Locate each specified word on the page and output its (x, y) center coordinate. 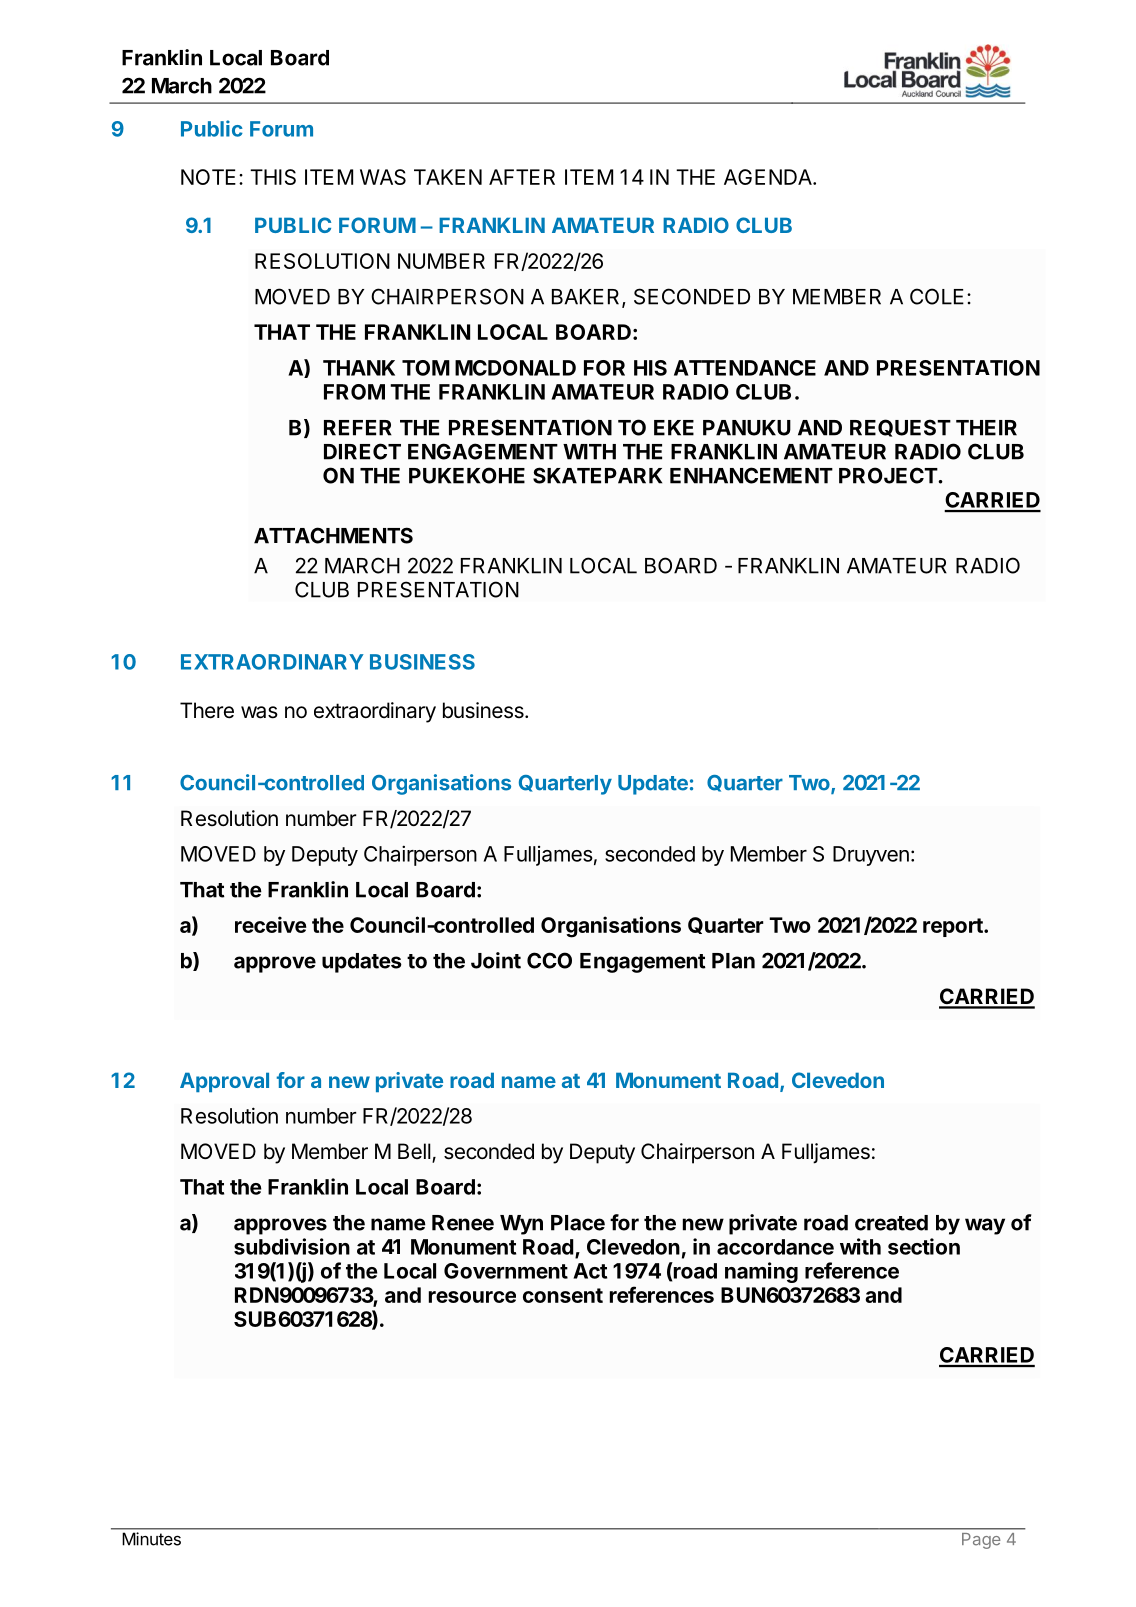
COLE (937, 296)
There (207, 710)
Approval (224, 1082)
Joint (496, 960)
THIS (273, 177)
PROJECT (889, 475)
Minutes (151, 1539)
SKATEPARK (597, 475)
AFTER (522, 177)
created (891, 1223)
